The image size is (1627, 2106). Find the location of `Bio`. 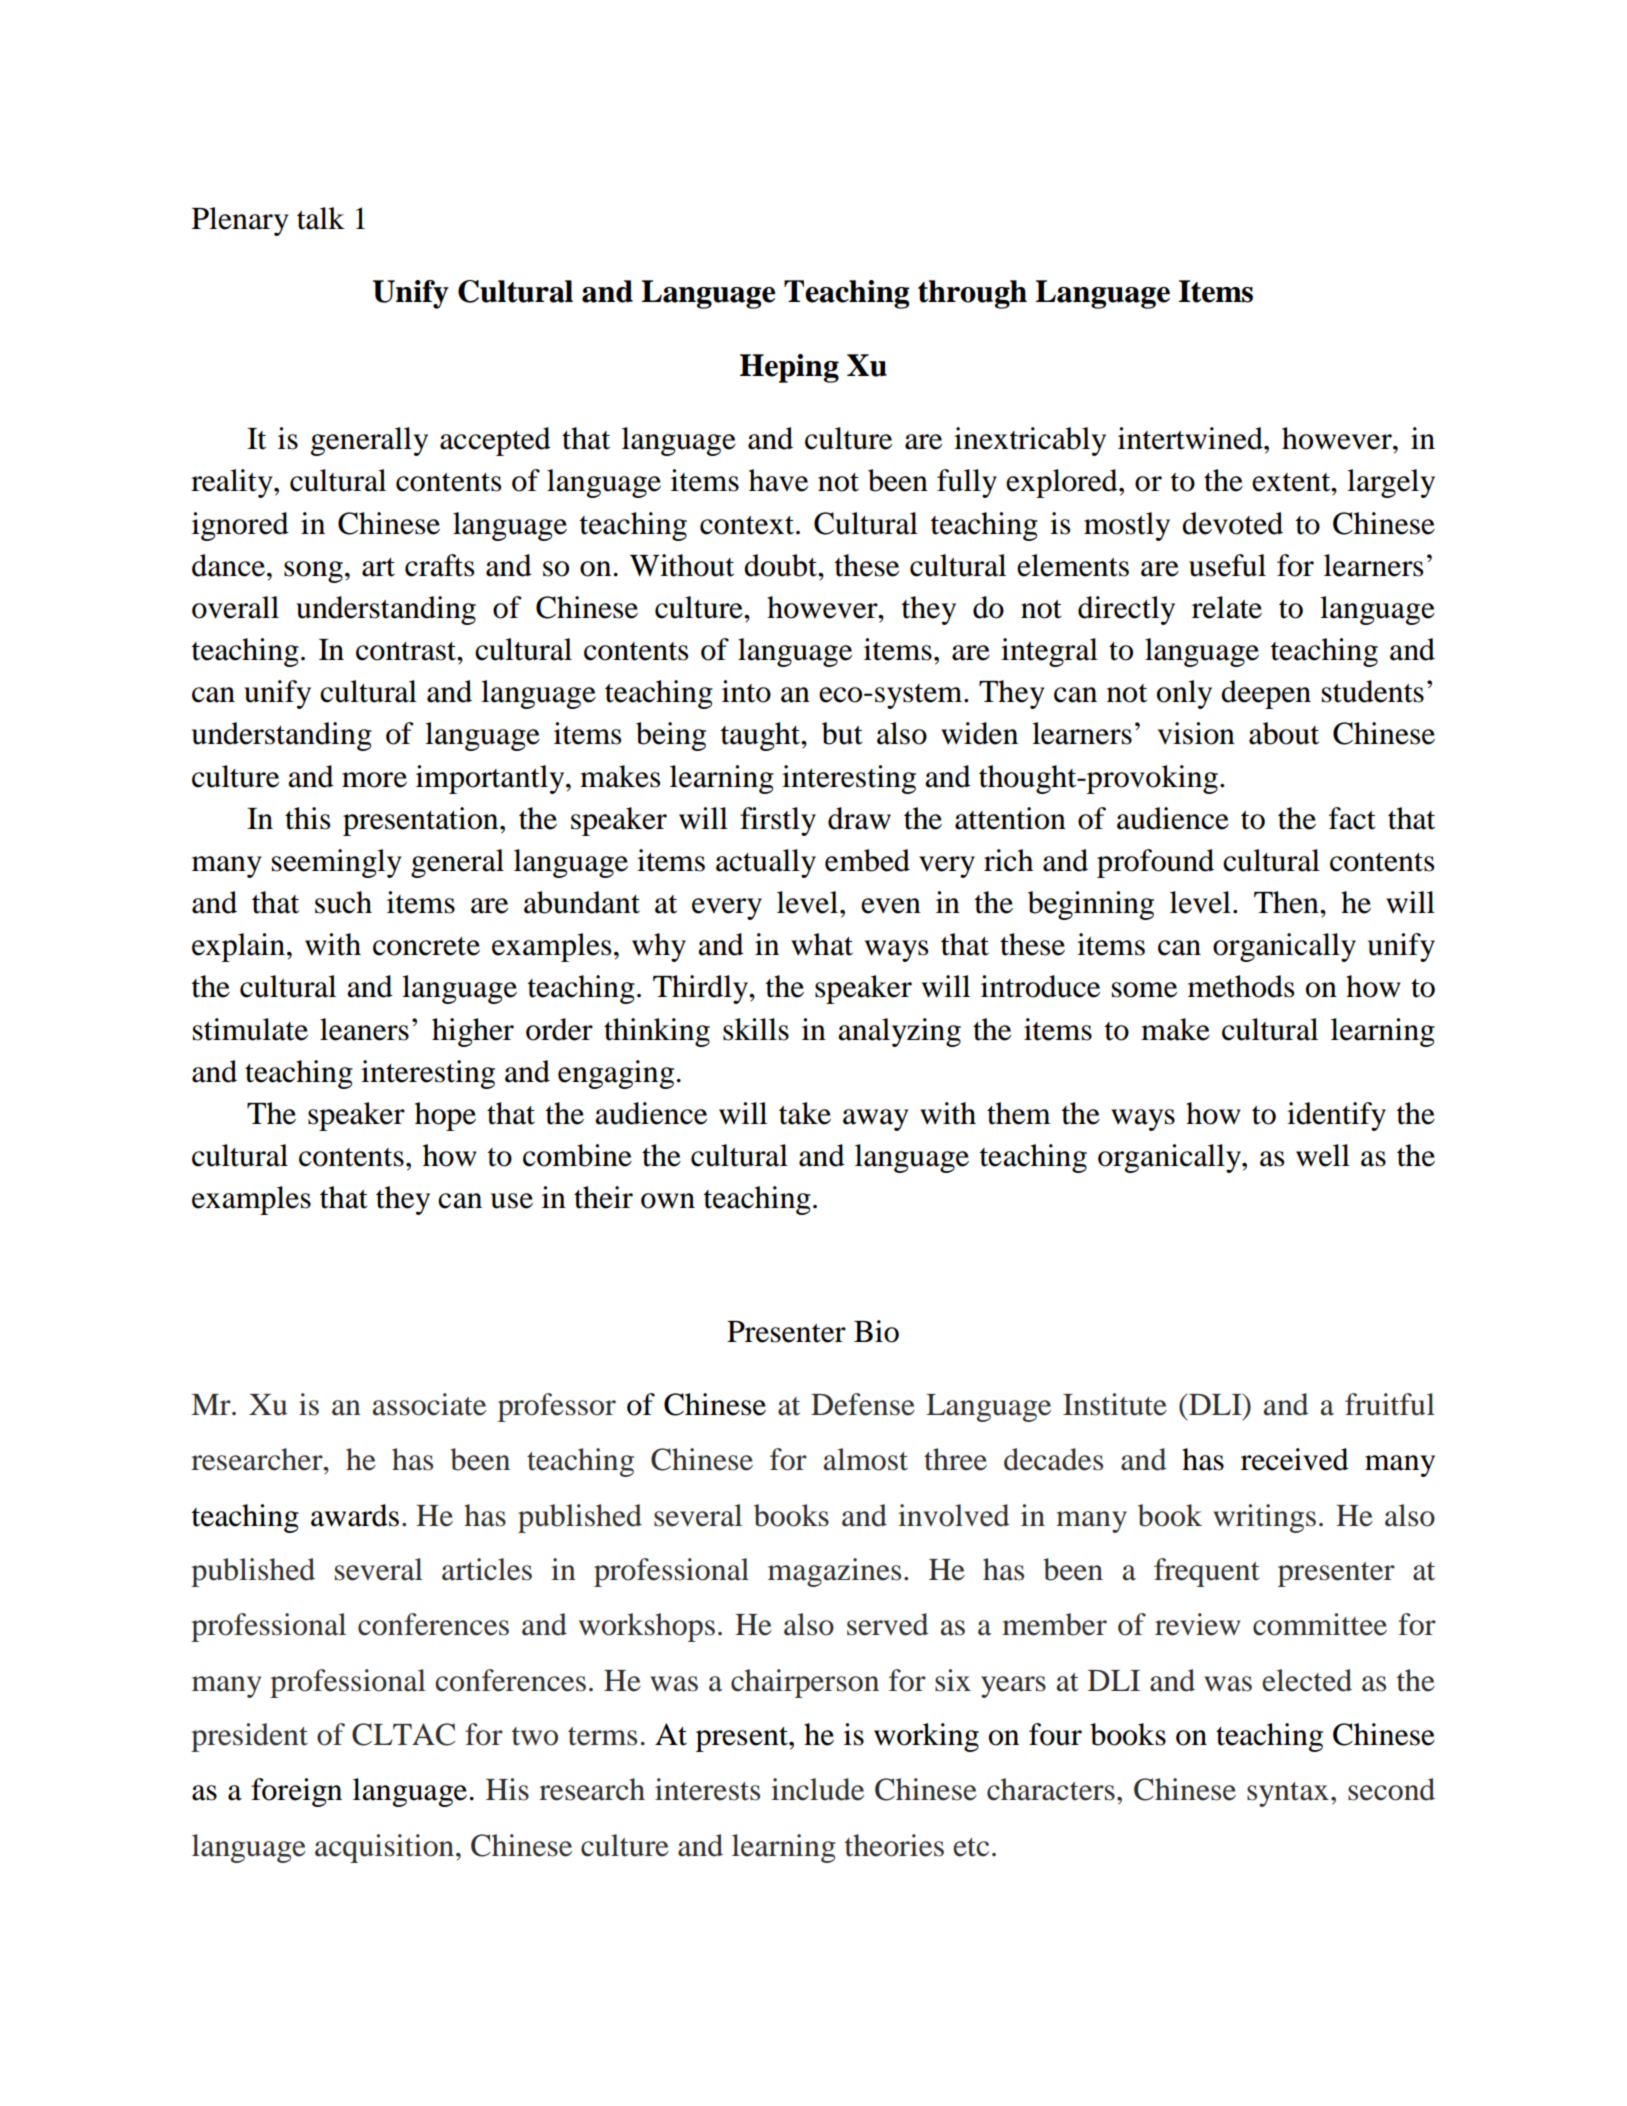

Bio is located at coordinates (876, 1331).
